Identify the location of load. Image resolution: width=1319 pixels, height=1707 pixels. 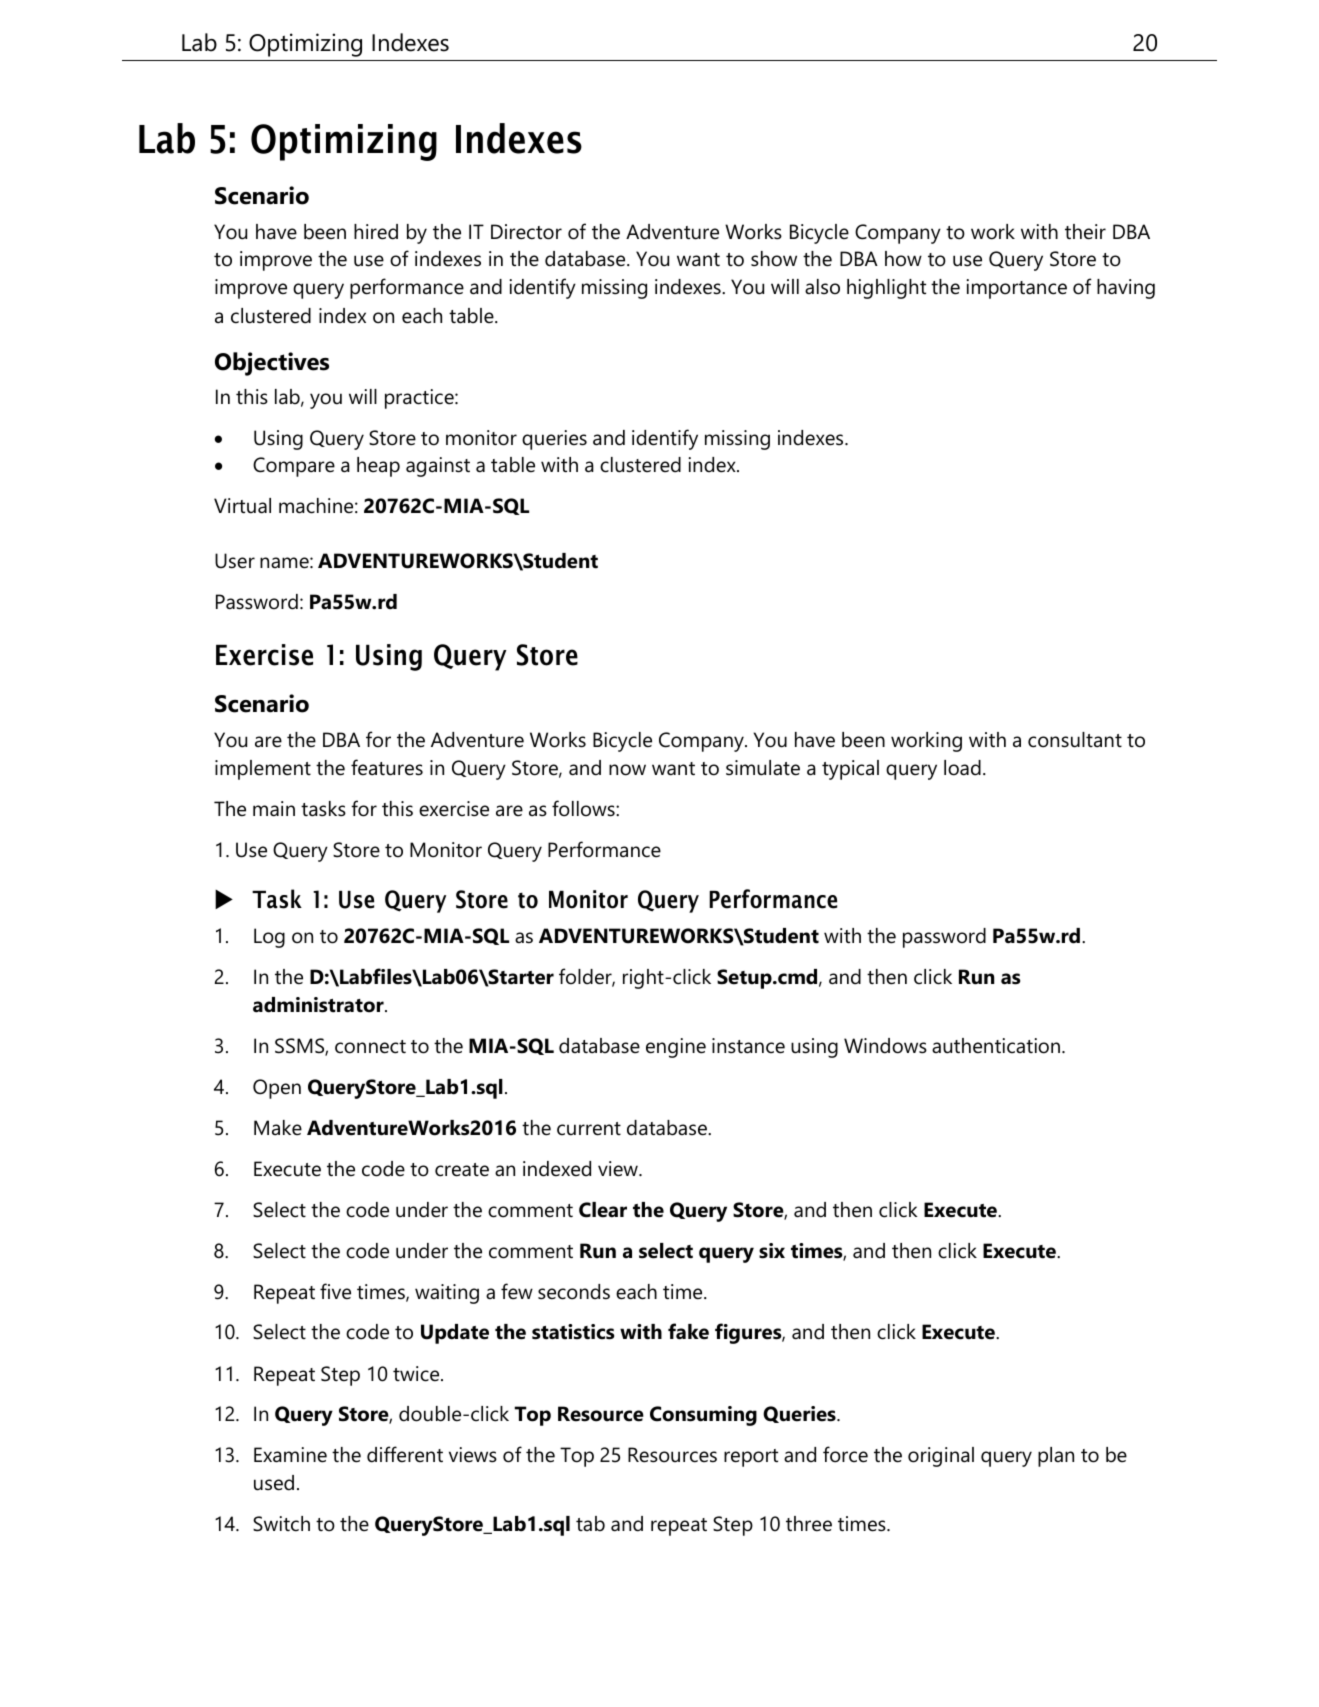
(962, 768).
